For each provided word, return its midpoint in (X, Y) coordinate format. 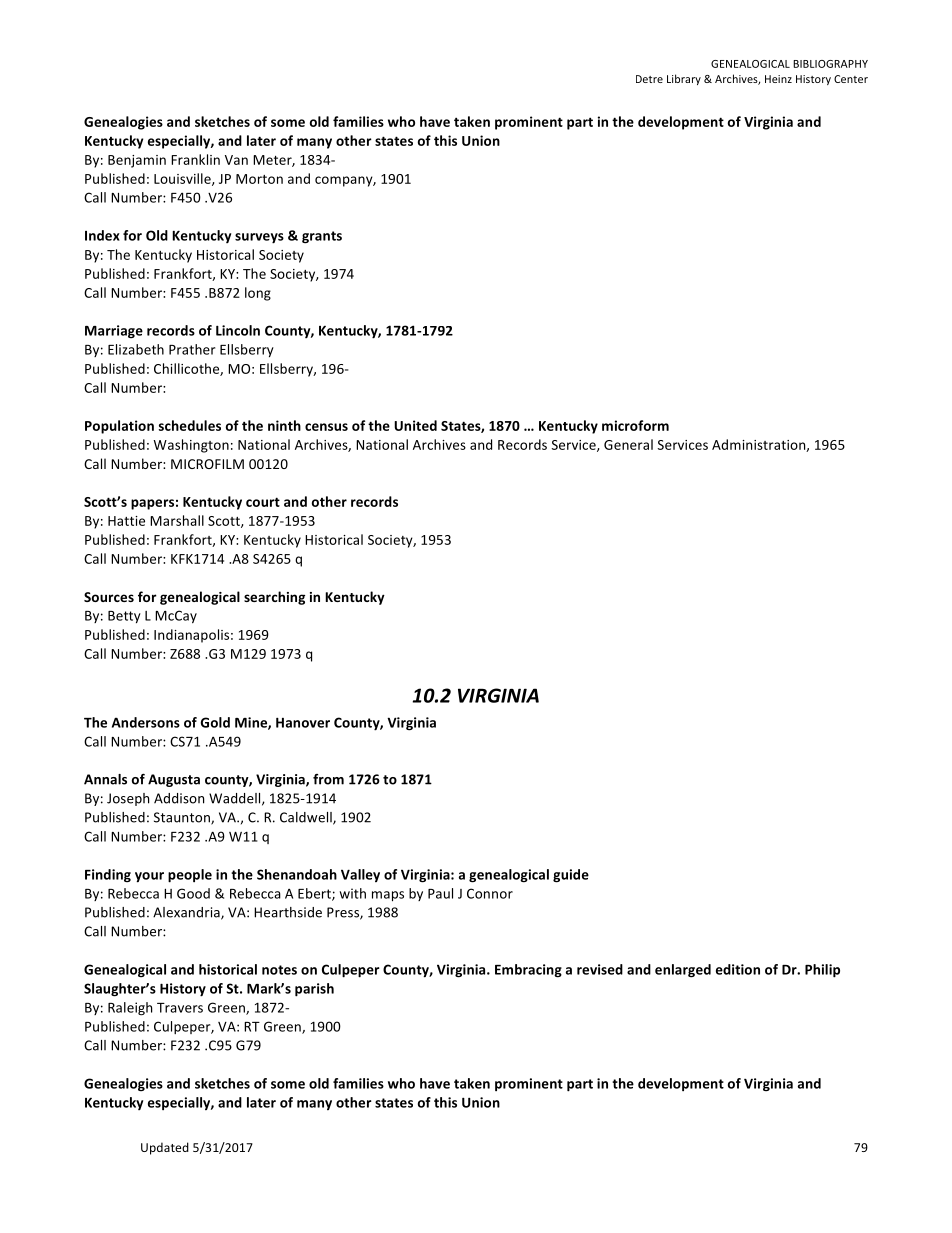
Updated (165, 1148)
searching (274, 598)
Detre (649, 79)
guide (571, 876)
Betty (124, 617)
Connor (490, 893)
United (415, 425)
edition (738, 969)
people (190, 876)
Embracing (528, 971)
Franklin (195, 159)
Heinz (778, 79)
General (628, 444)
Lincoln (238, 330)
